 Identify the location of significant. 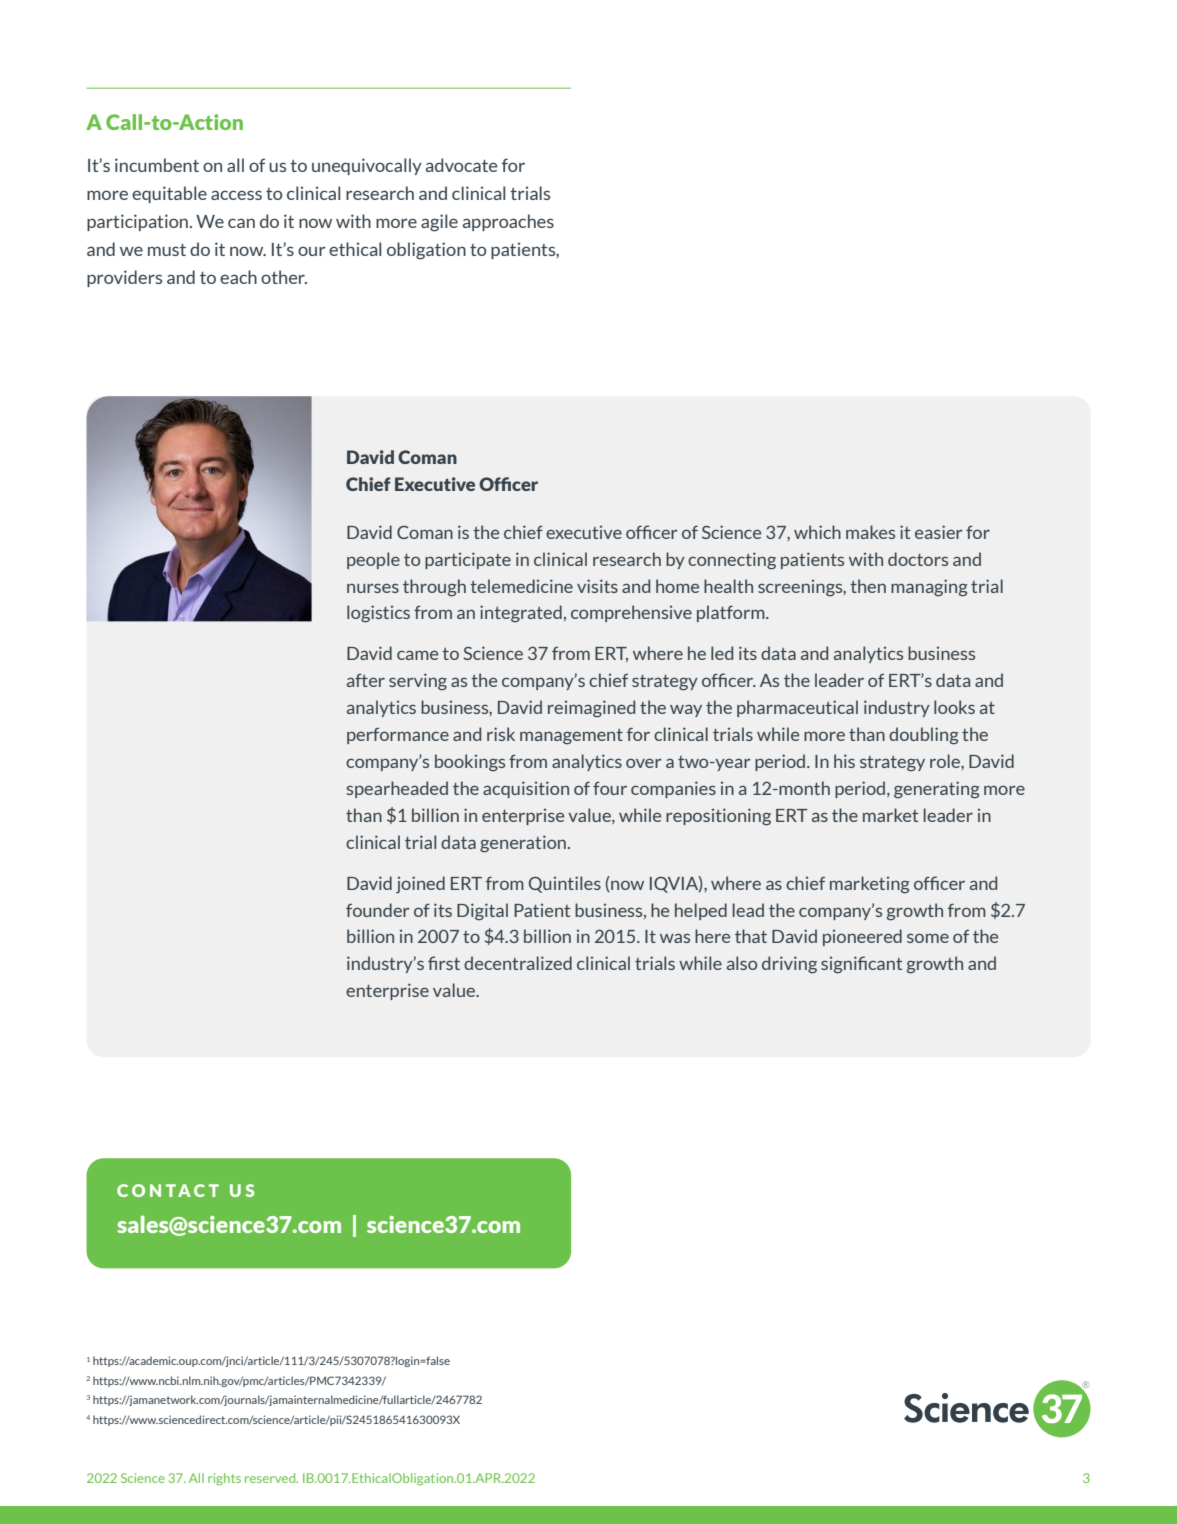
(861, 965).
